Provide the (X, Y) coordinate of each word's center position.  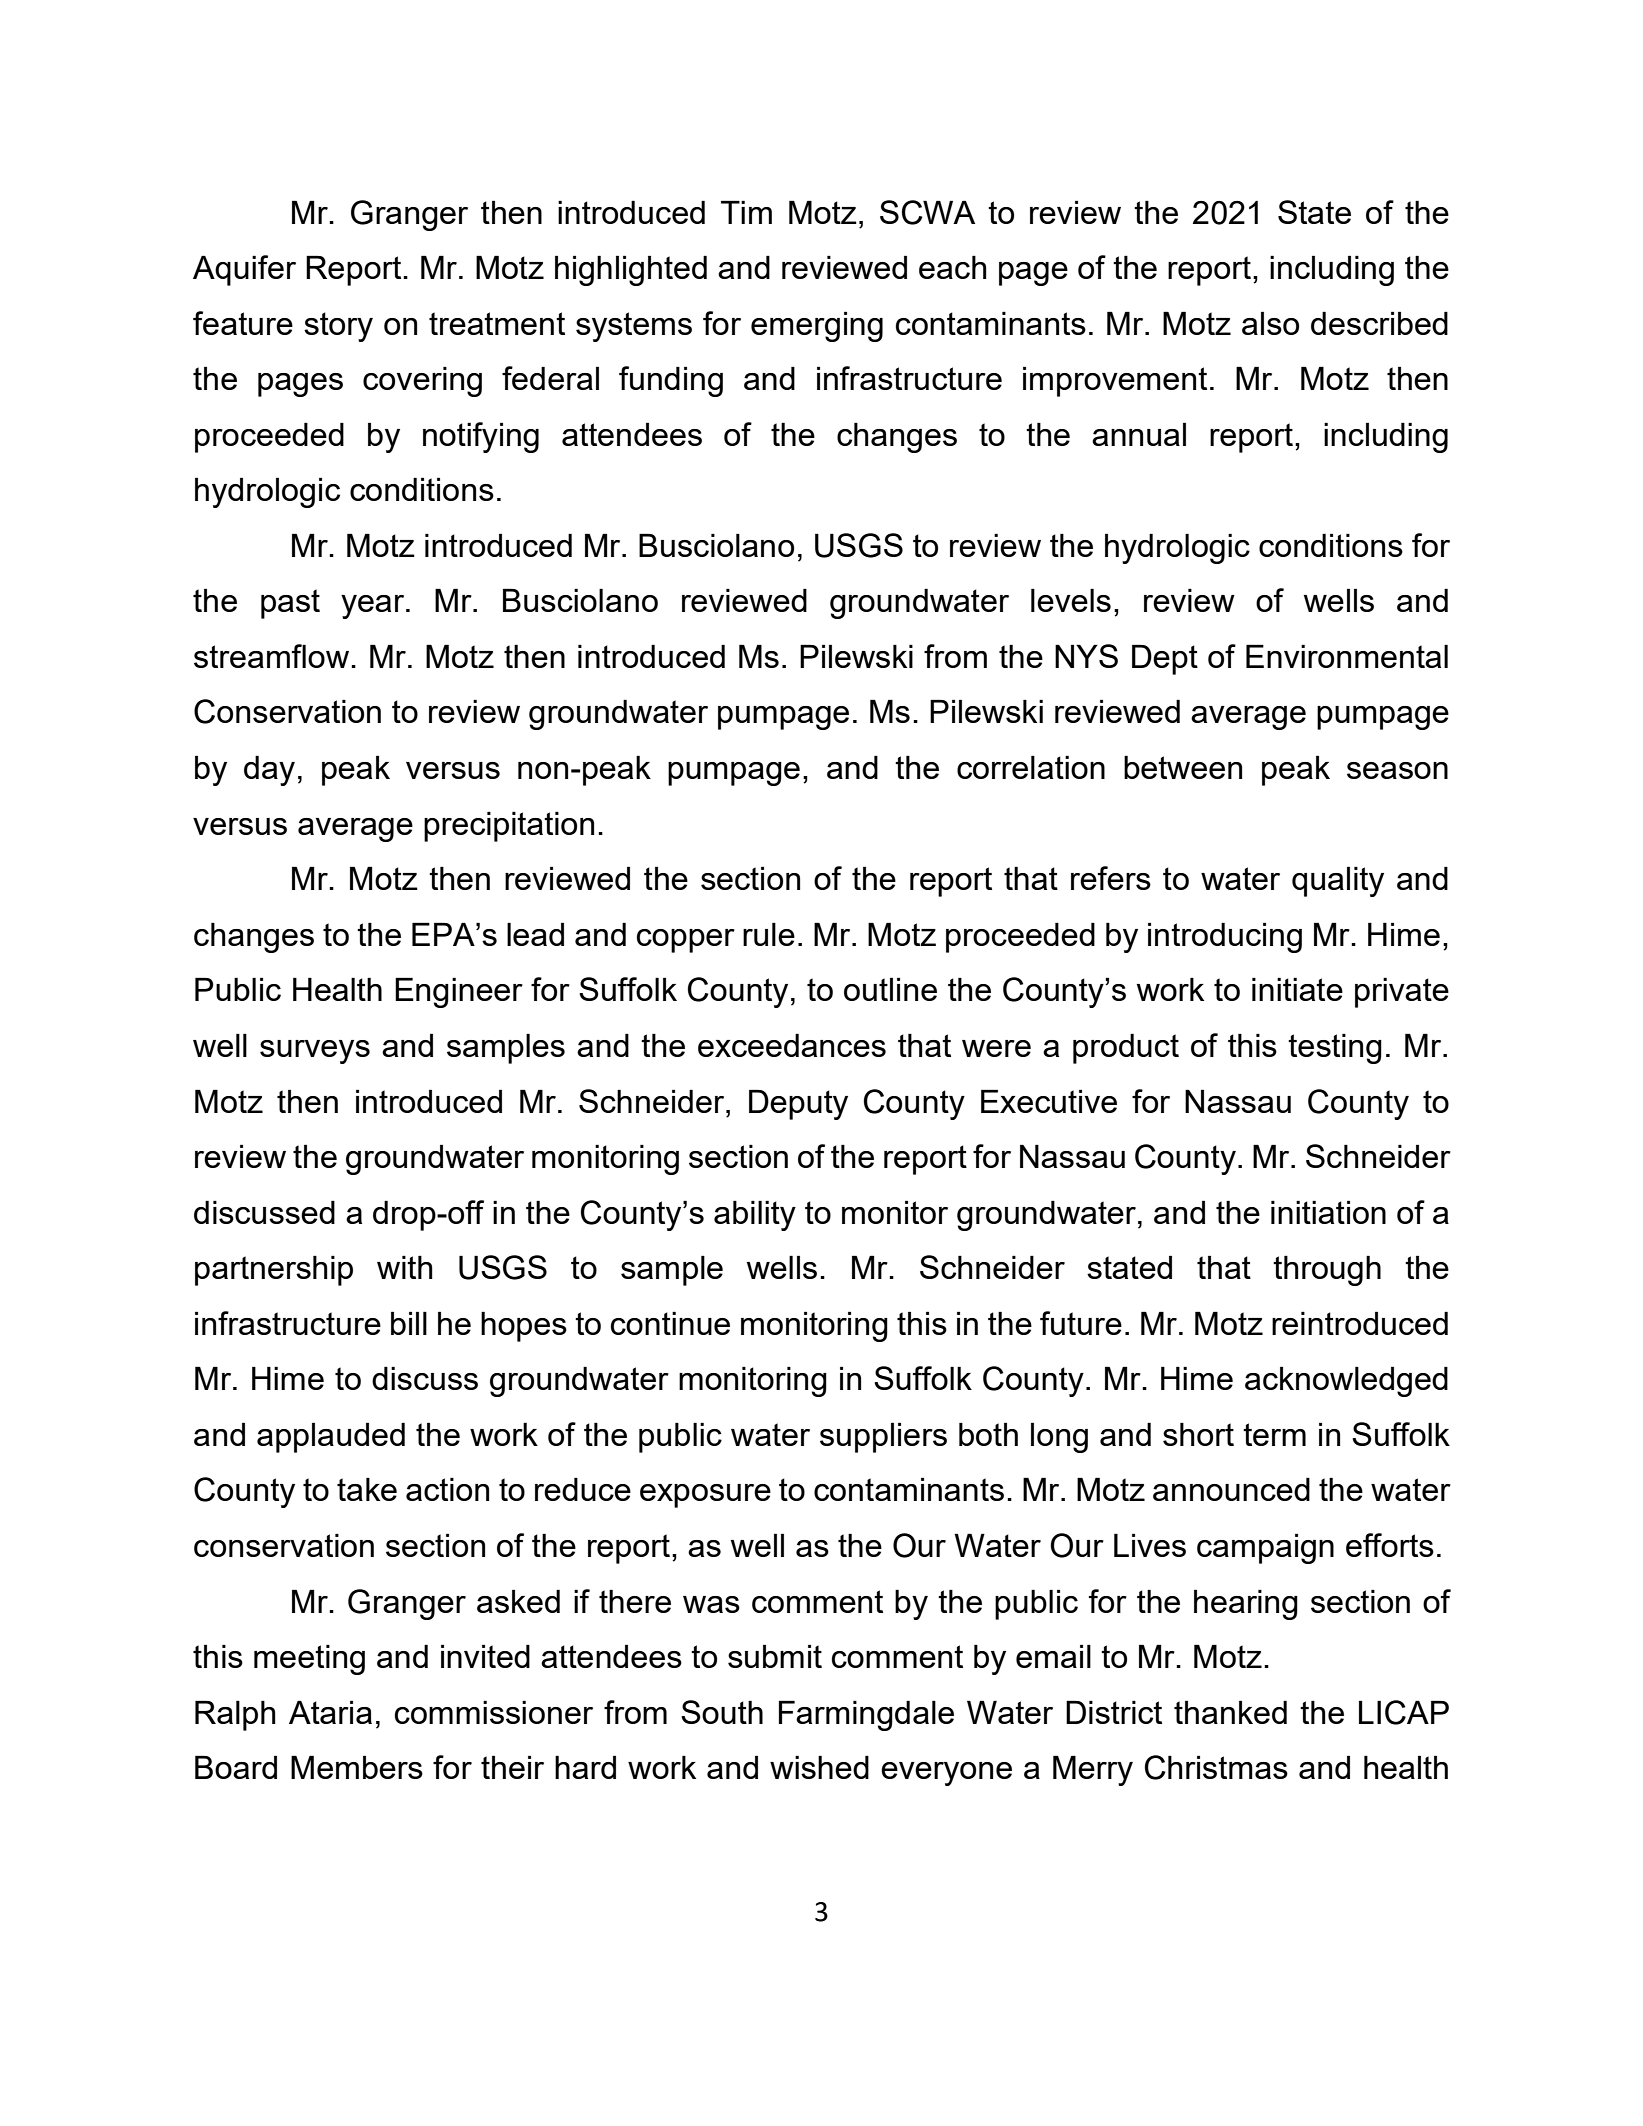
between (1183, 767)
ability (755, 1216)
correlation (1031, 767)
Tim (746, 212)
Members (357, 1767)
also (1270, 323)
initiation (1328, 1212)
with (405, 1267)
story (338, 327)
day (269, 771)
